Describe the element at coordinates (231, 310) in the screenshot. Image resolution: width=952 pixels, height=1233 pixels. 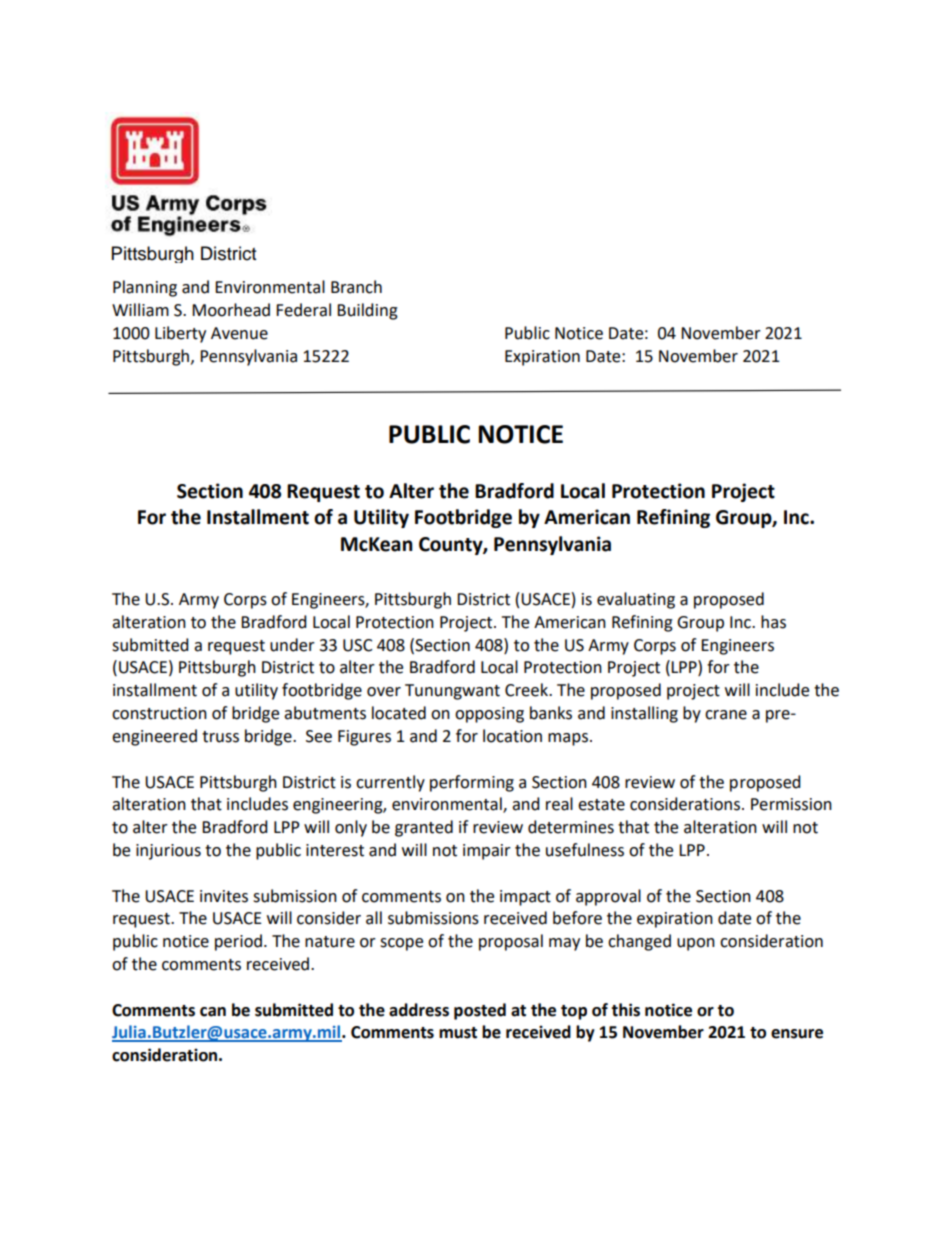
I see `Moorhead` at that location.
